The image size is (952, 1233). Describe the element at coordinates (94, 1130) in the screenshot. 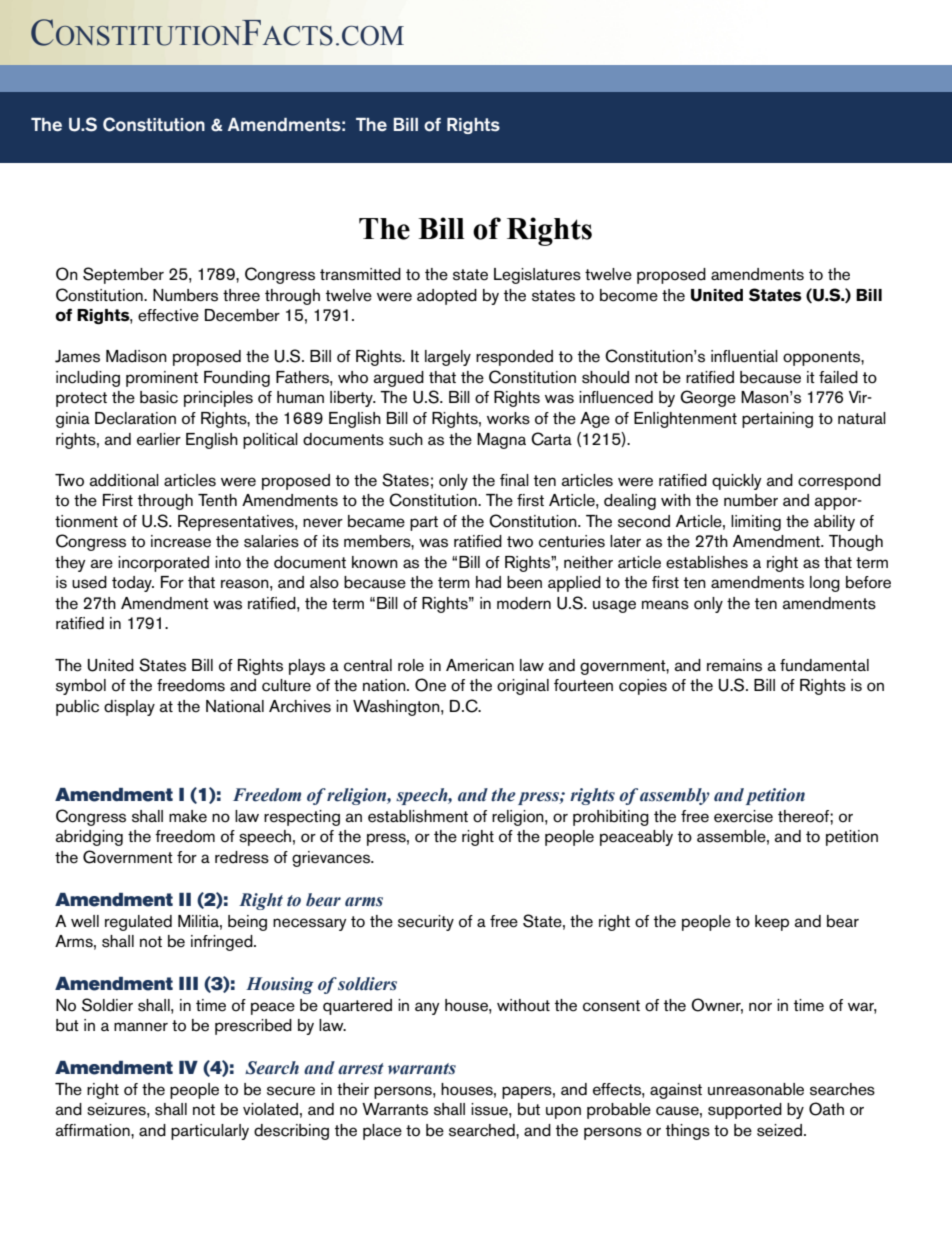

I see `affirmation` at that location.
